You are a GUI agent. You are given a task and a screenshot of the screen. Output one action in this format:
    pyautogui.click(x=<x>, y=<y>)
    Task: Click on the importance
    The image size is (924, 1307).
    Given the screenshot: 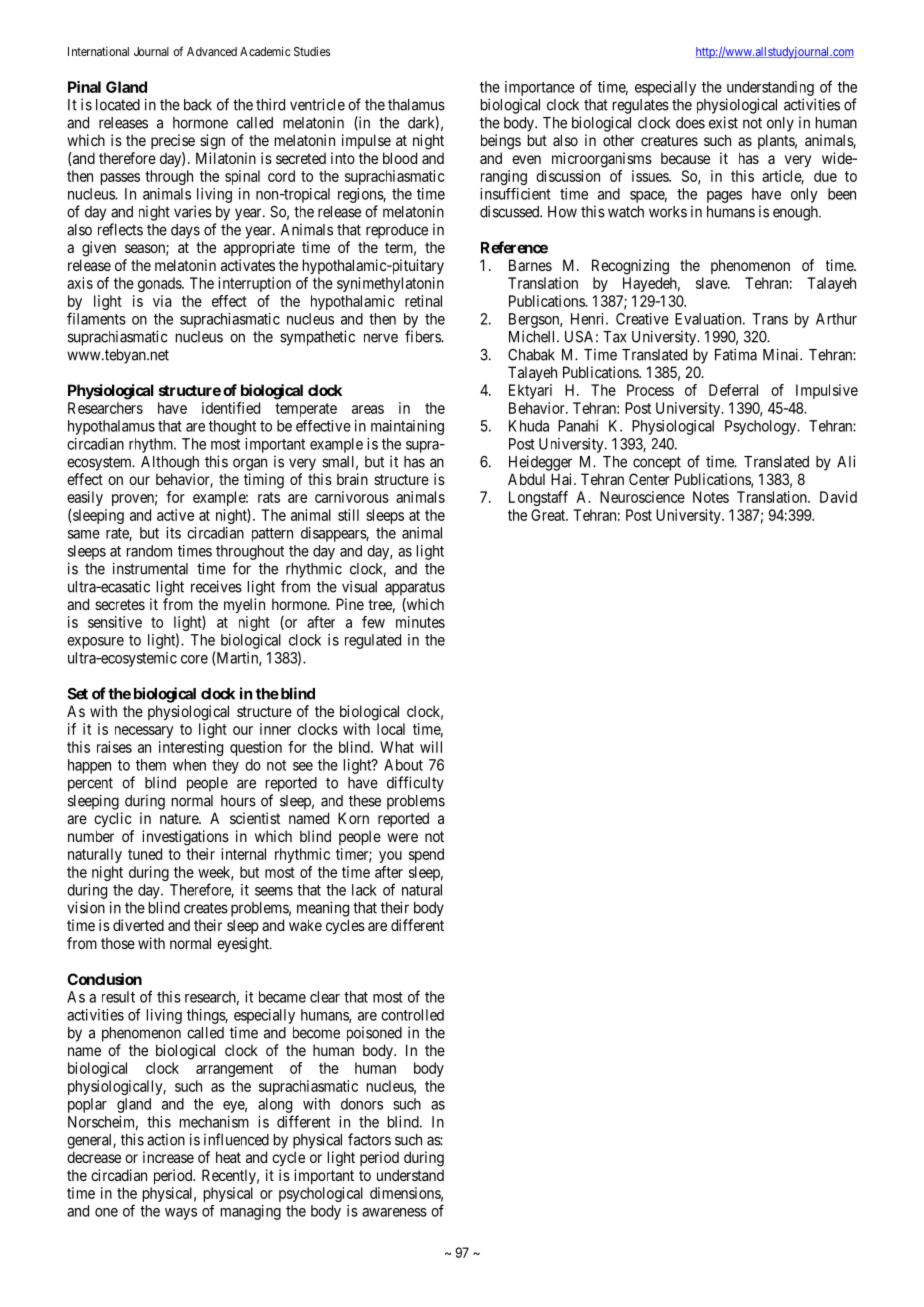 What is the action you would take?
    pyautogui.click(x=540, y=88)
